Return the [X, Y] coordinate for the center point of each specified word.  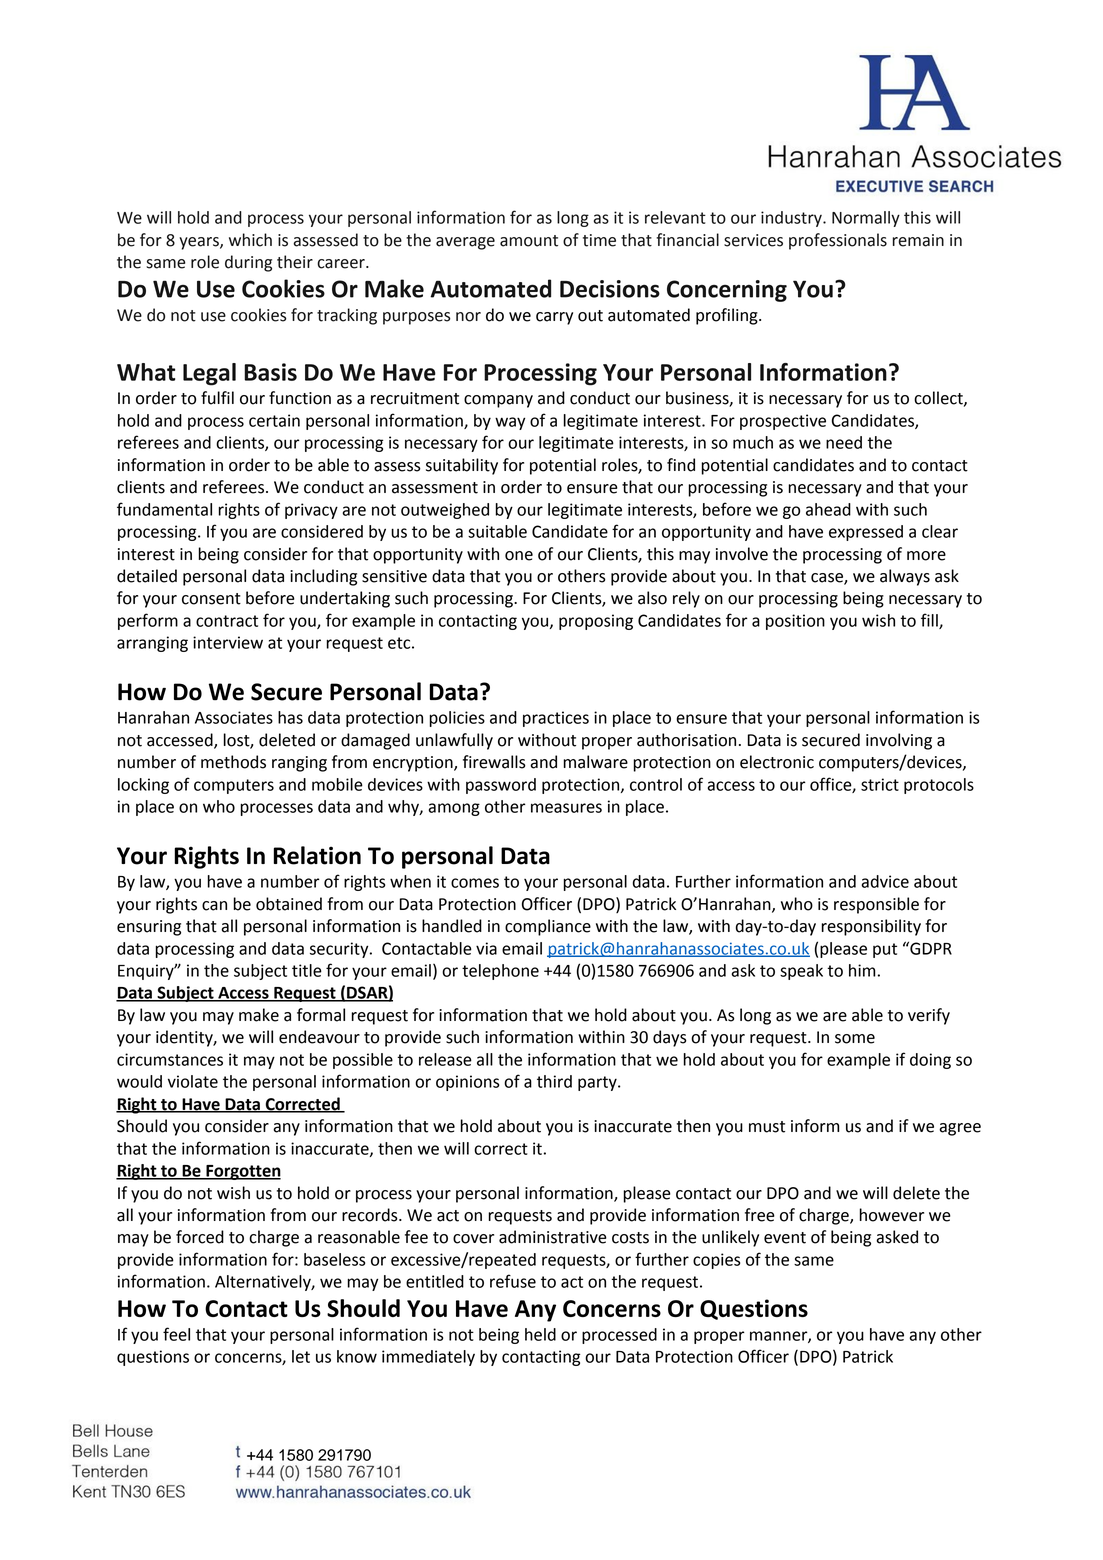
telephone [500, 972]
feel [176, 1334]
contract [227, 621]
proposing [596, 622]
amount [529, 241]
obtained [289, 904]
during [248, 263]
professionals [838, 241]
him [862, 970]
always [905, 577]
